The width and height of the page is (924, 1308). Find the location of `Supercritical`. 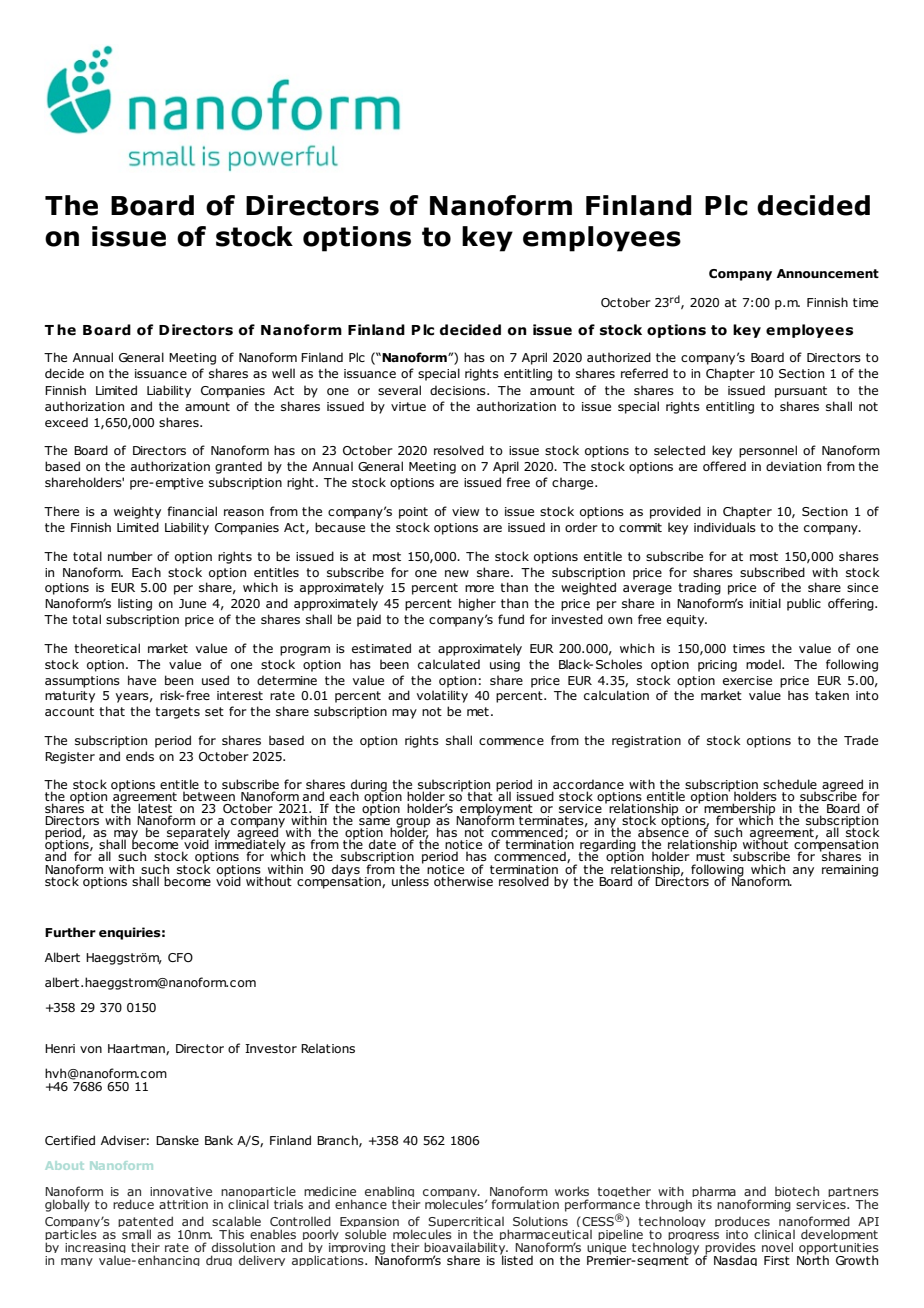

Supercritical is located at coordinates (466, 1224).
